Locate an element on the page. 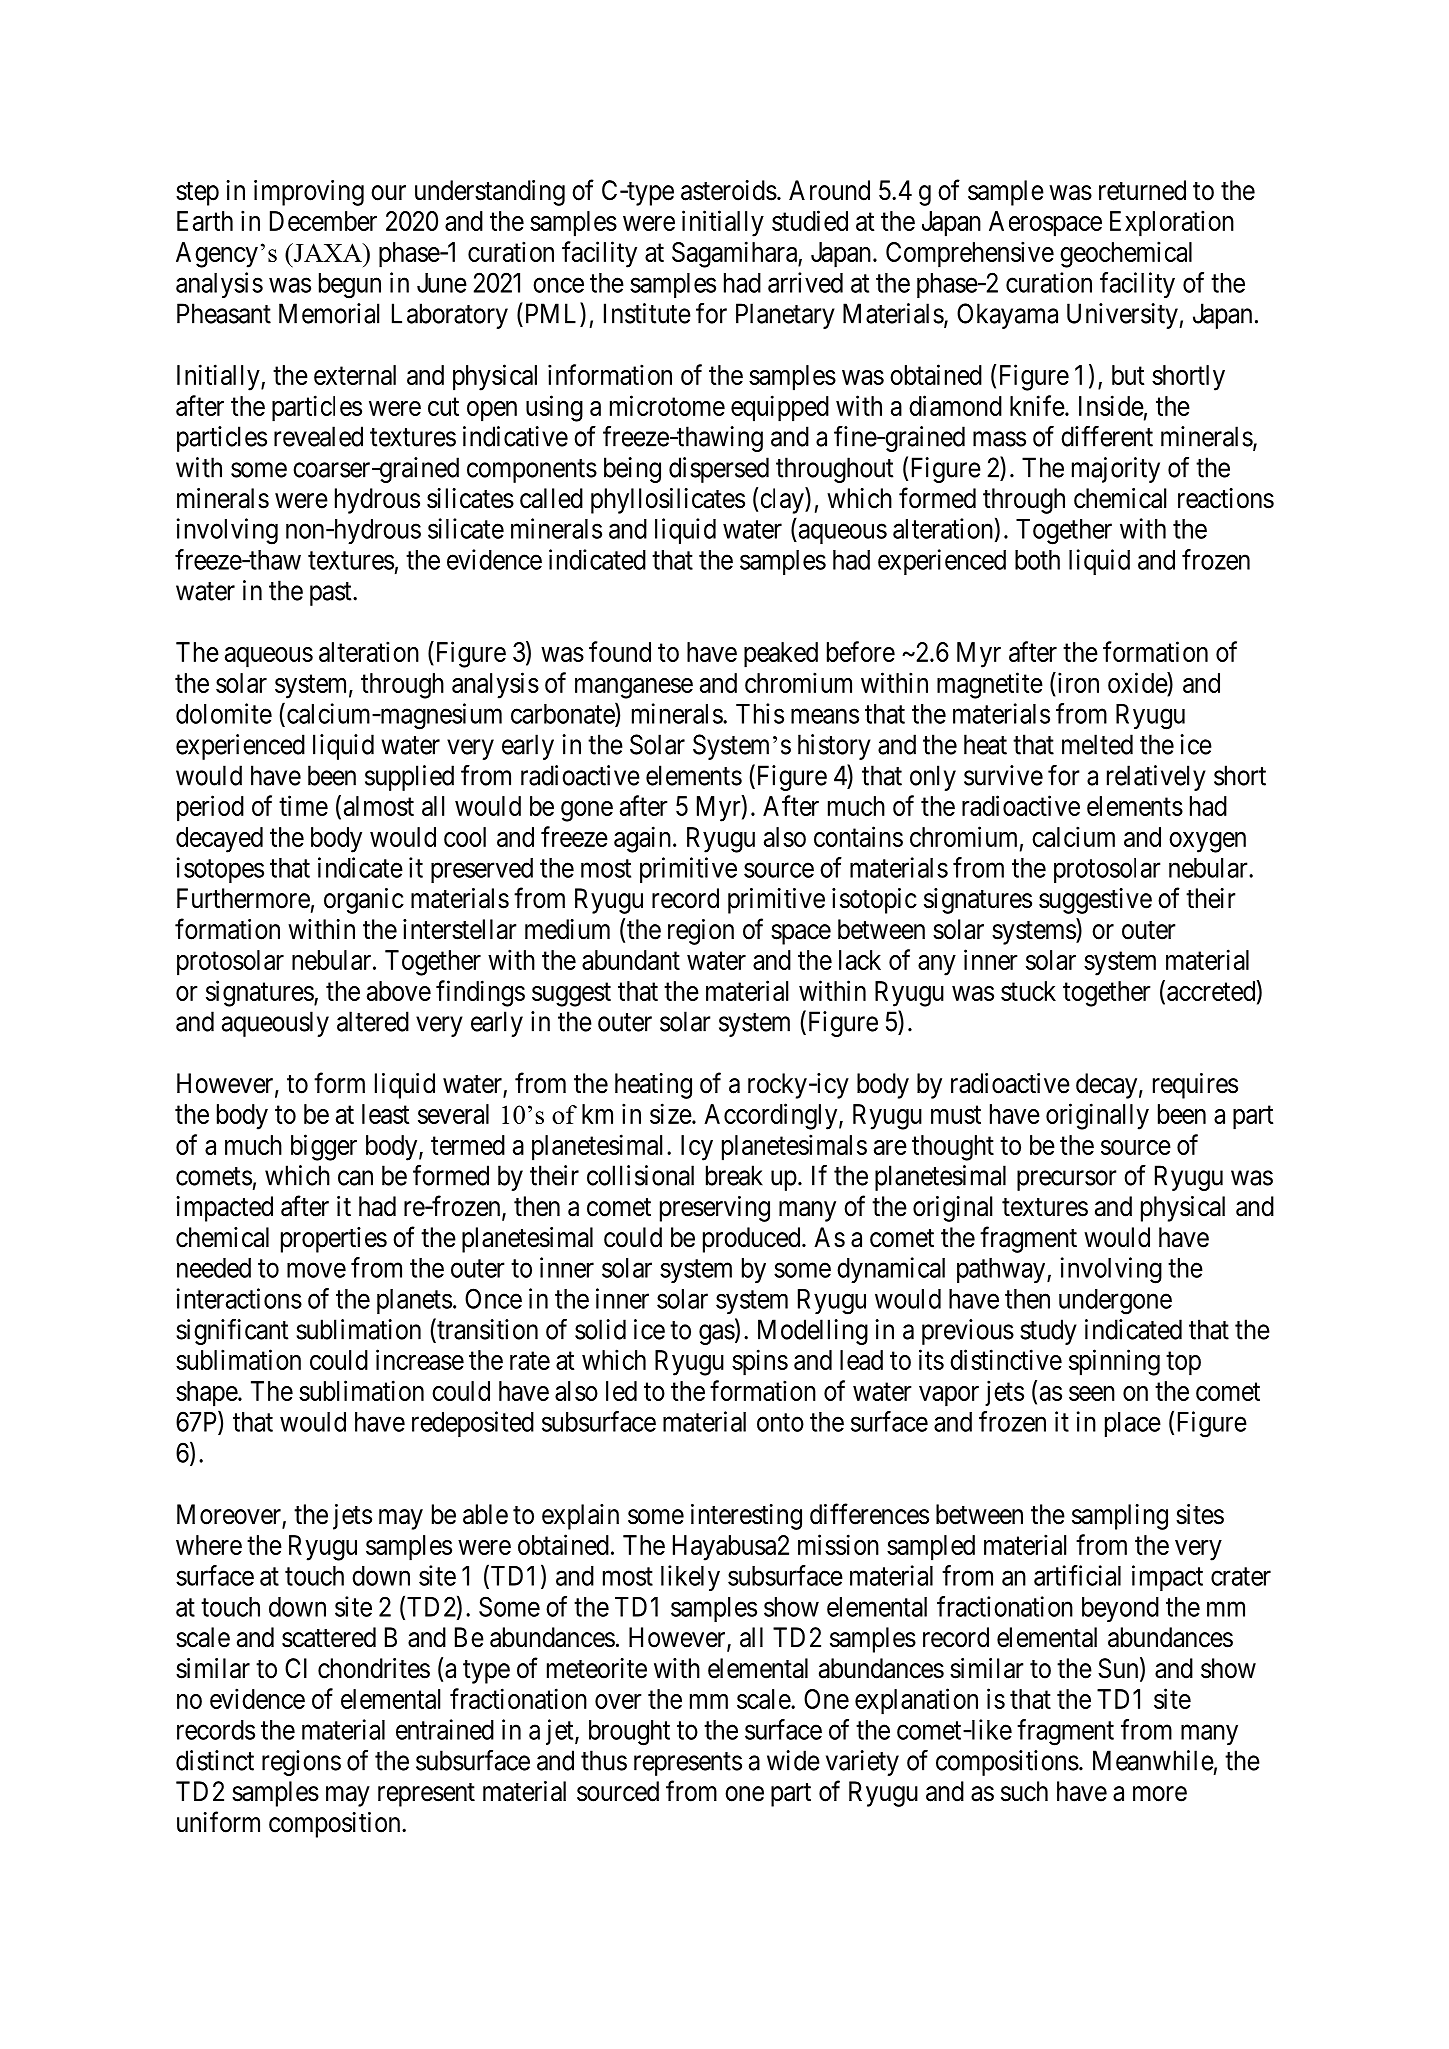 The image size is (1449, 2049). JAXA is located at coordinates (327, 252).
